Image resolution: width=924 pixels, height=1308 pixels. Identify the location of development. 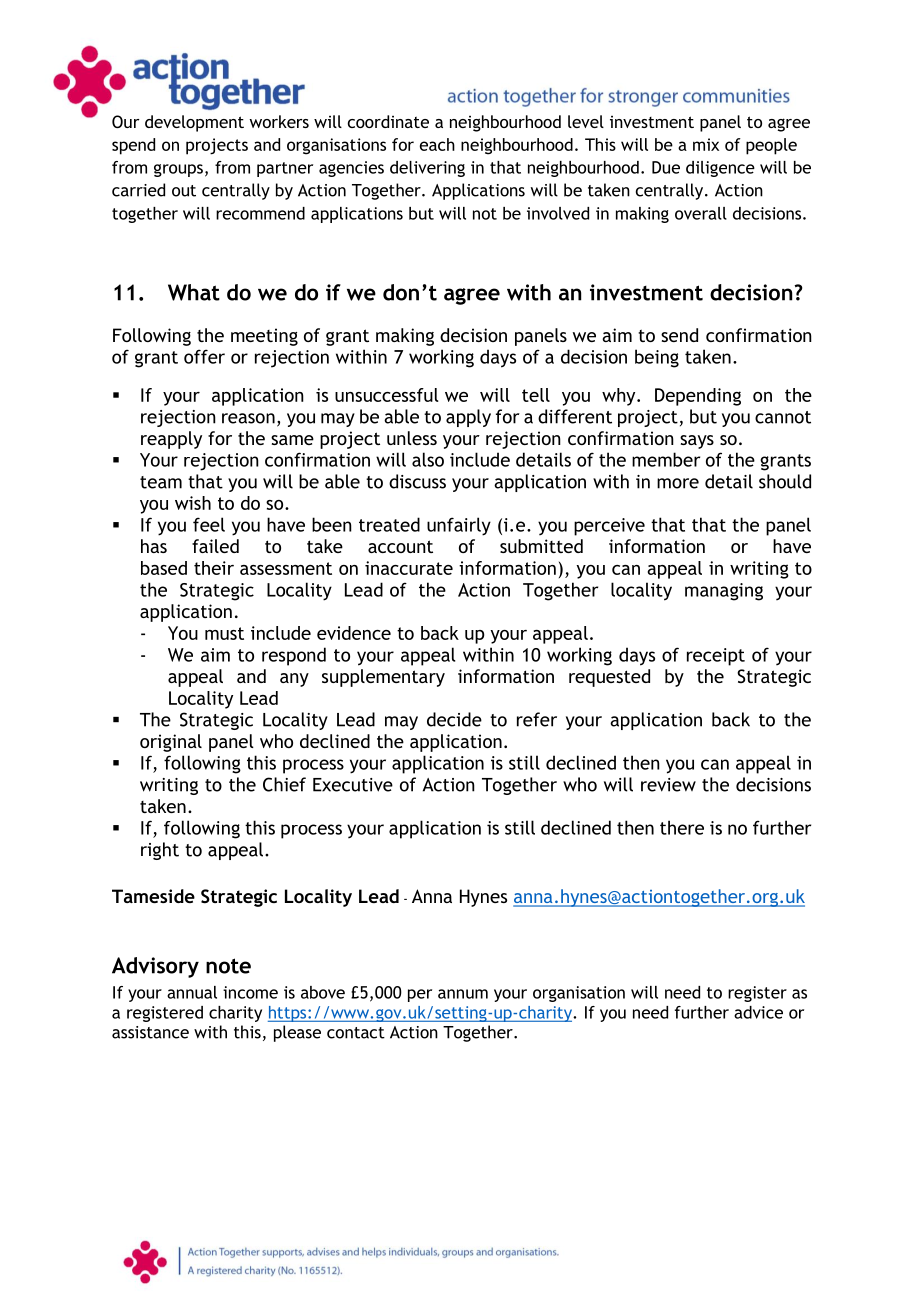
(194, 123).
